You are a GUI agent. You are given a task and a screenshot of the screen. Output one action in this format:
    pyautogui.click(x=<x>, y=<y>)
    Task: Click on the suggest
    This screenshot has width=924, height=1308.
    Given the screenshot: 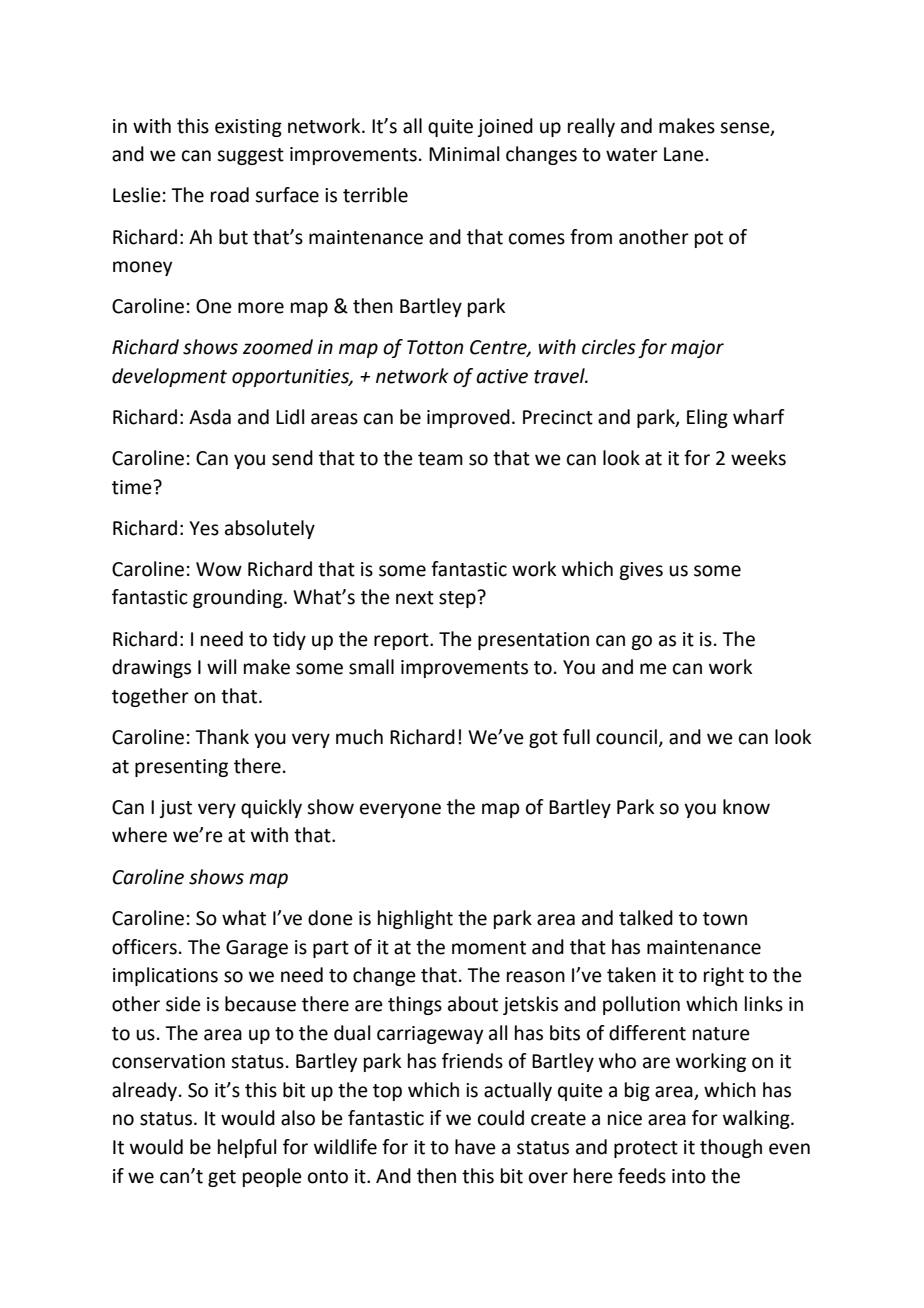 What is the action you would take?
    pyautogui.click(x=250, y=156)
